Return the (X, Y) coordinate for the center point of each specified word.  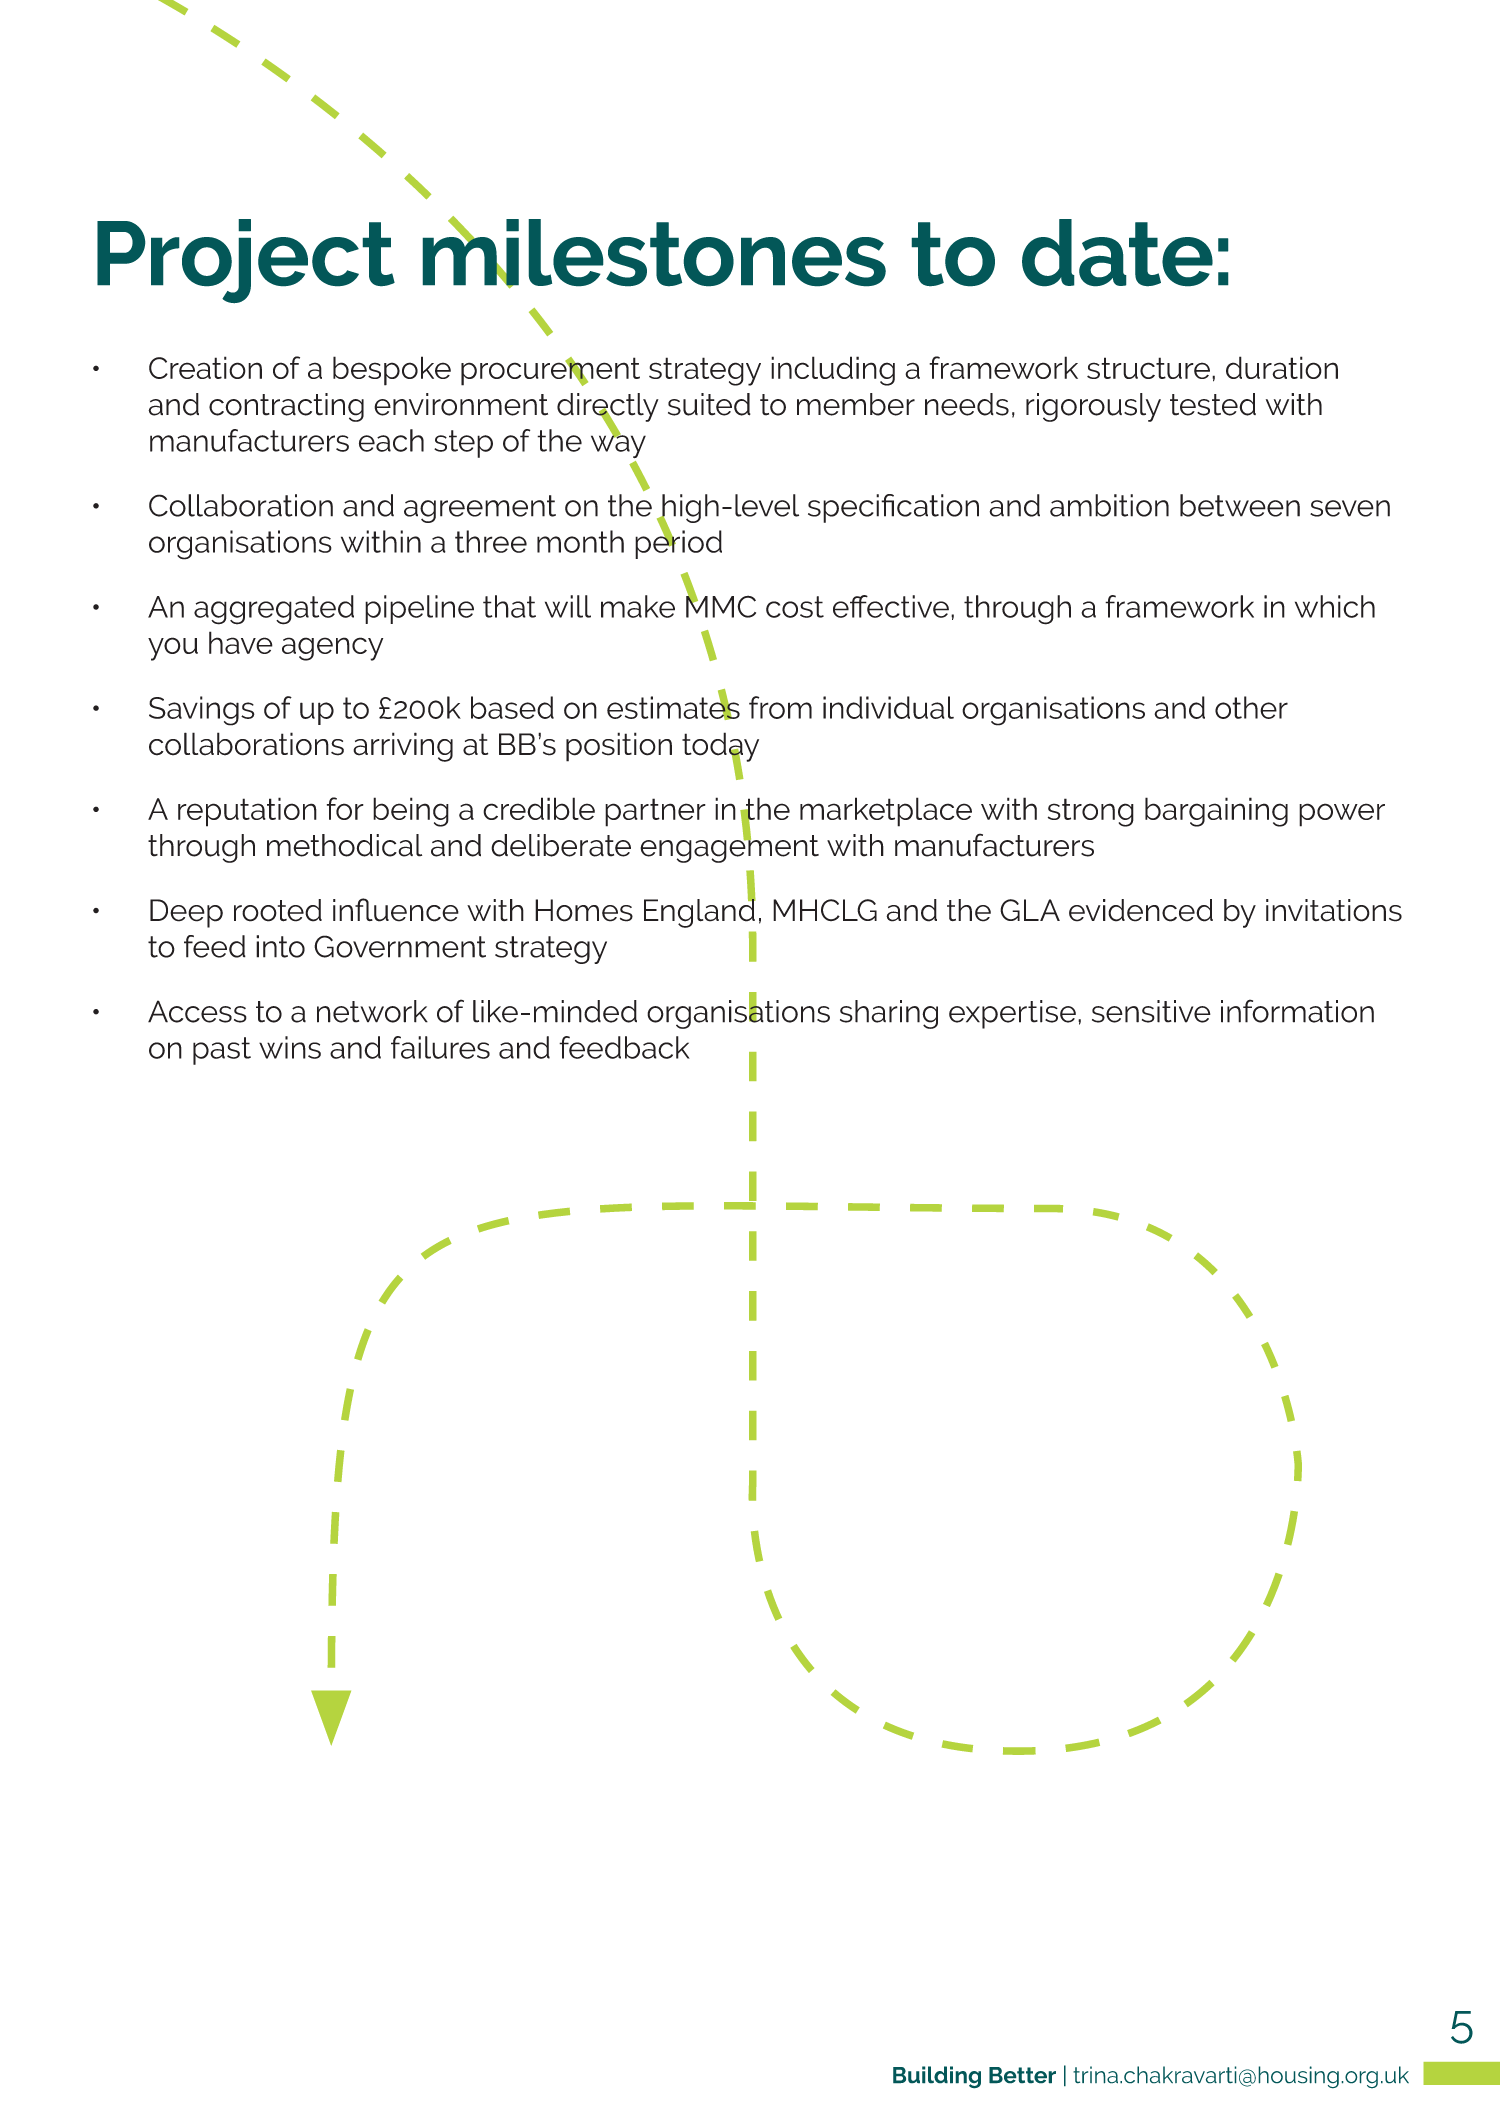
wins (290, 1047)
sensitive (1151, 1011)
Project (246, 261)
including (833, 371)
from (780, 707)
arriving (403, 747)
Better (1022, 2075)
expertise (1012, 1014)
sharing (889, 1014)
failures (440, 1047)
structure (1148, 368)
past (222, 1051)
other (1251, 707)
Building (937, 2077)
